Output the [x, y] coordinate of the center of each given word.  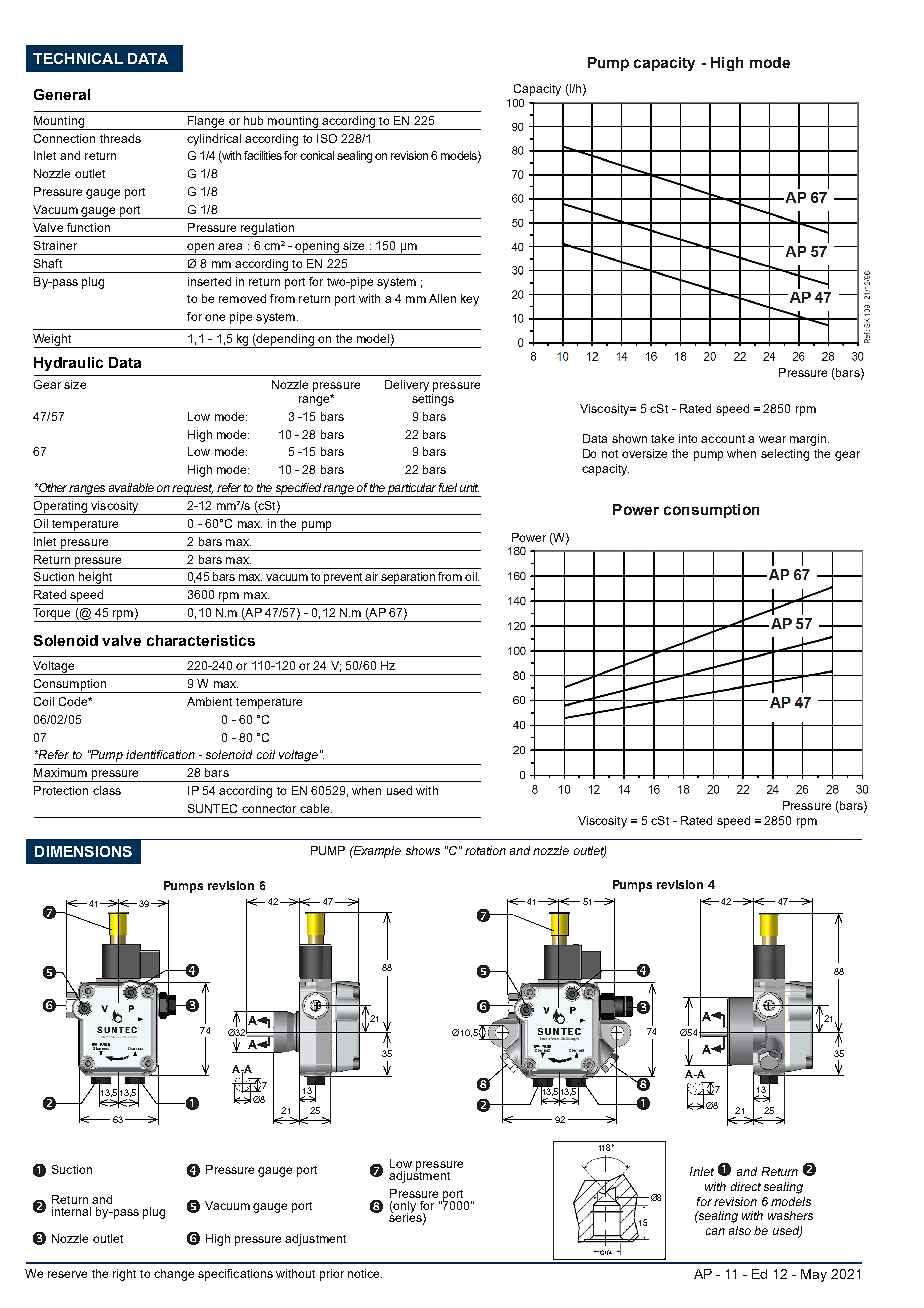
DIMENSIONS [83, 851]
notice [365, 1273]
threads [120, 138]
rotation [485, 850]
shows [423, 850]
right [124, 1275]
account [723, 439]
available [131, 487]
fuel [448, 487]
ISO [327, 138]
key [470, 300]
